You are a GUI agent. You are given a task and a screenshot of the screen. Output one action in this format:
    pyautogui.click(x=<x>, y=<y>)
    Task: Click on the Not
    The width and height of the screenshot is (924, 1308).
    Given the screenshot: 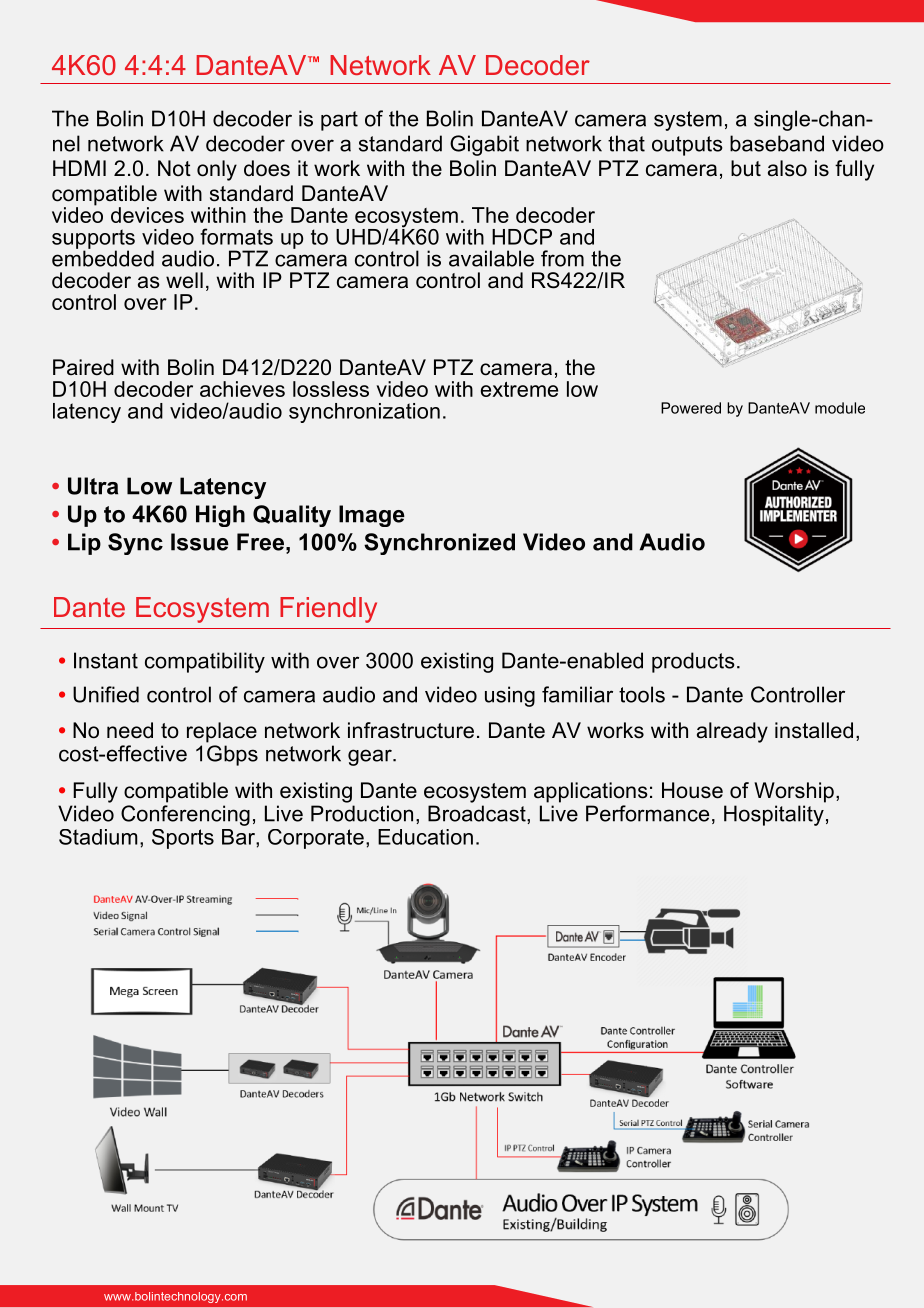 What is the action you would take?
    pyautogui.click(x=174, y=168)
